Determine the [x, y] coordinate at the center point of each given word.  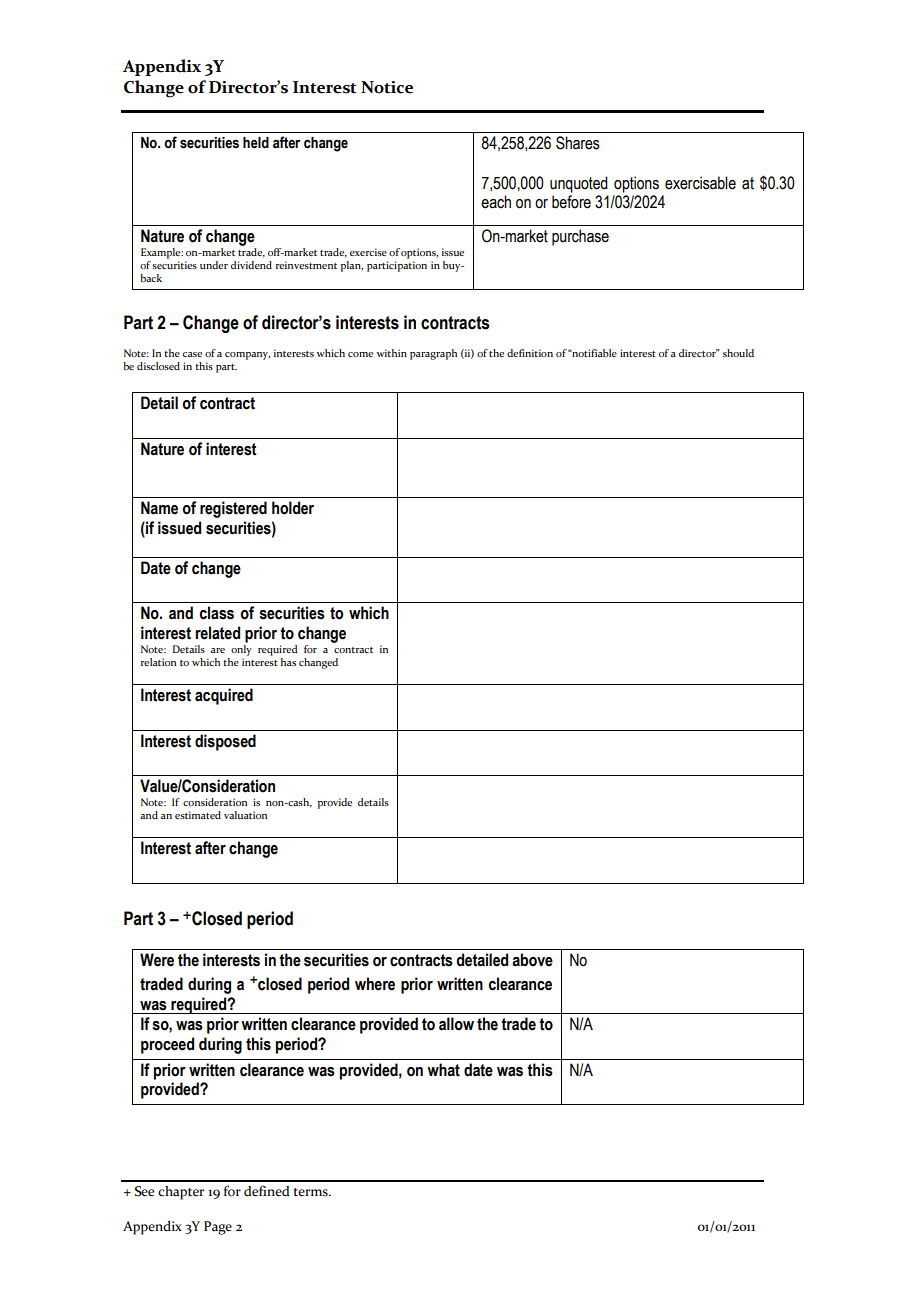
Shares [578, 143]
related [217, 633]
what [443, 1070]
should [738, 353]
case [192, 354]
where [375, 984]
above [532, 960]
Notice [387, 87]
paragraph [433, 354]
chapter [181, 1193]
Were [157, 960]
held [256, 143]
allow [456, 1024]
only [241, 649]
